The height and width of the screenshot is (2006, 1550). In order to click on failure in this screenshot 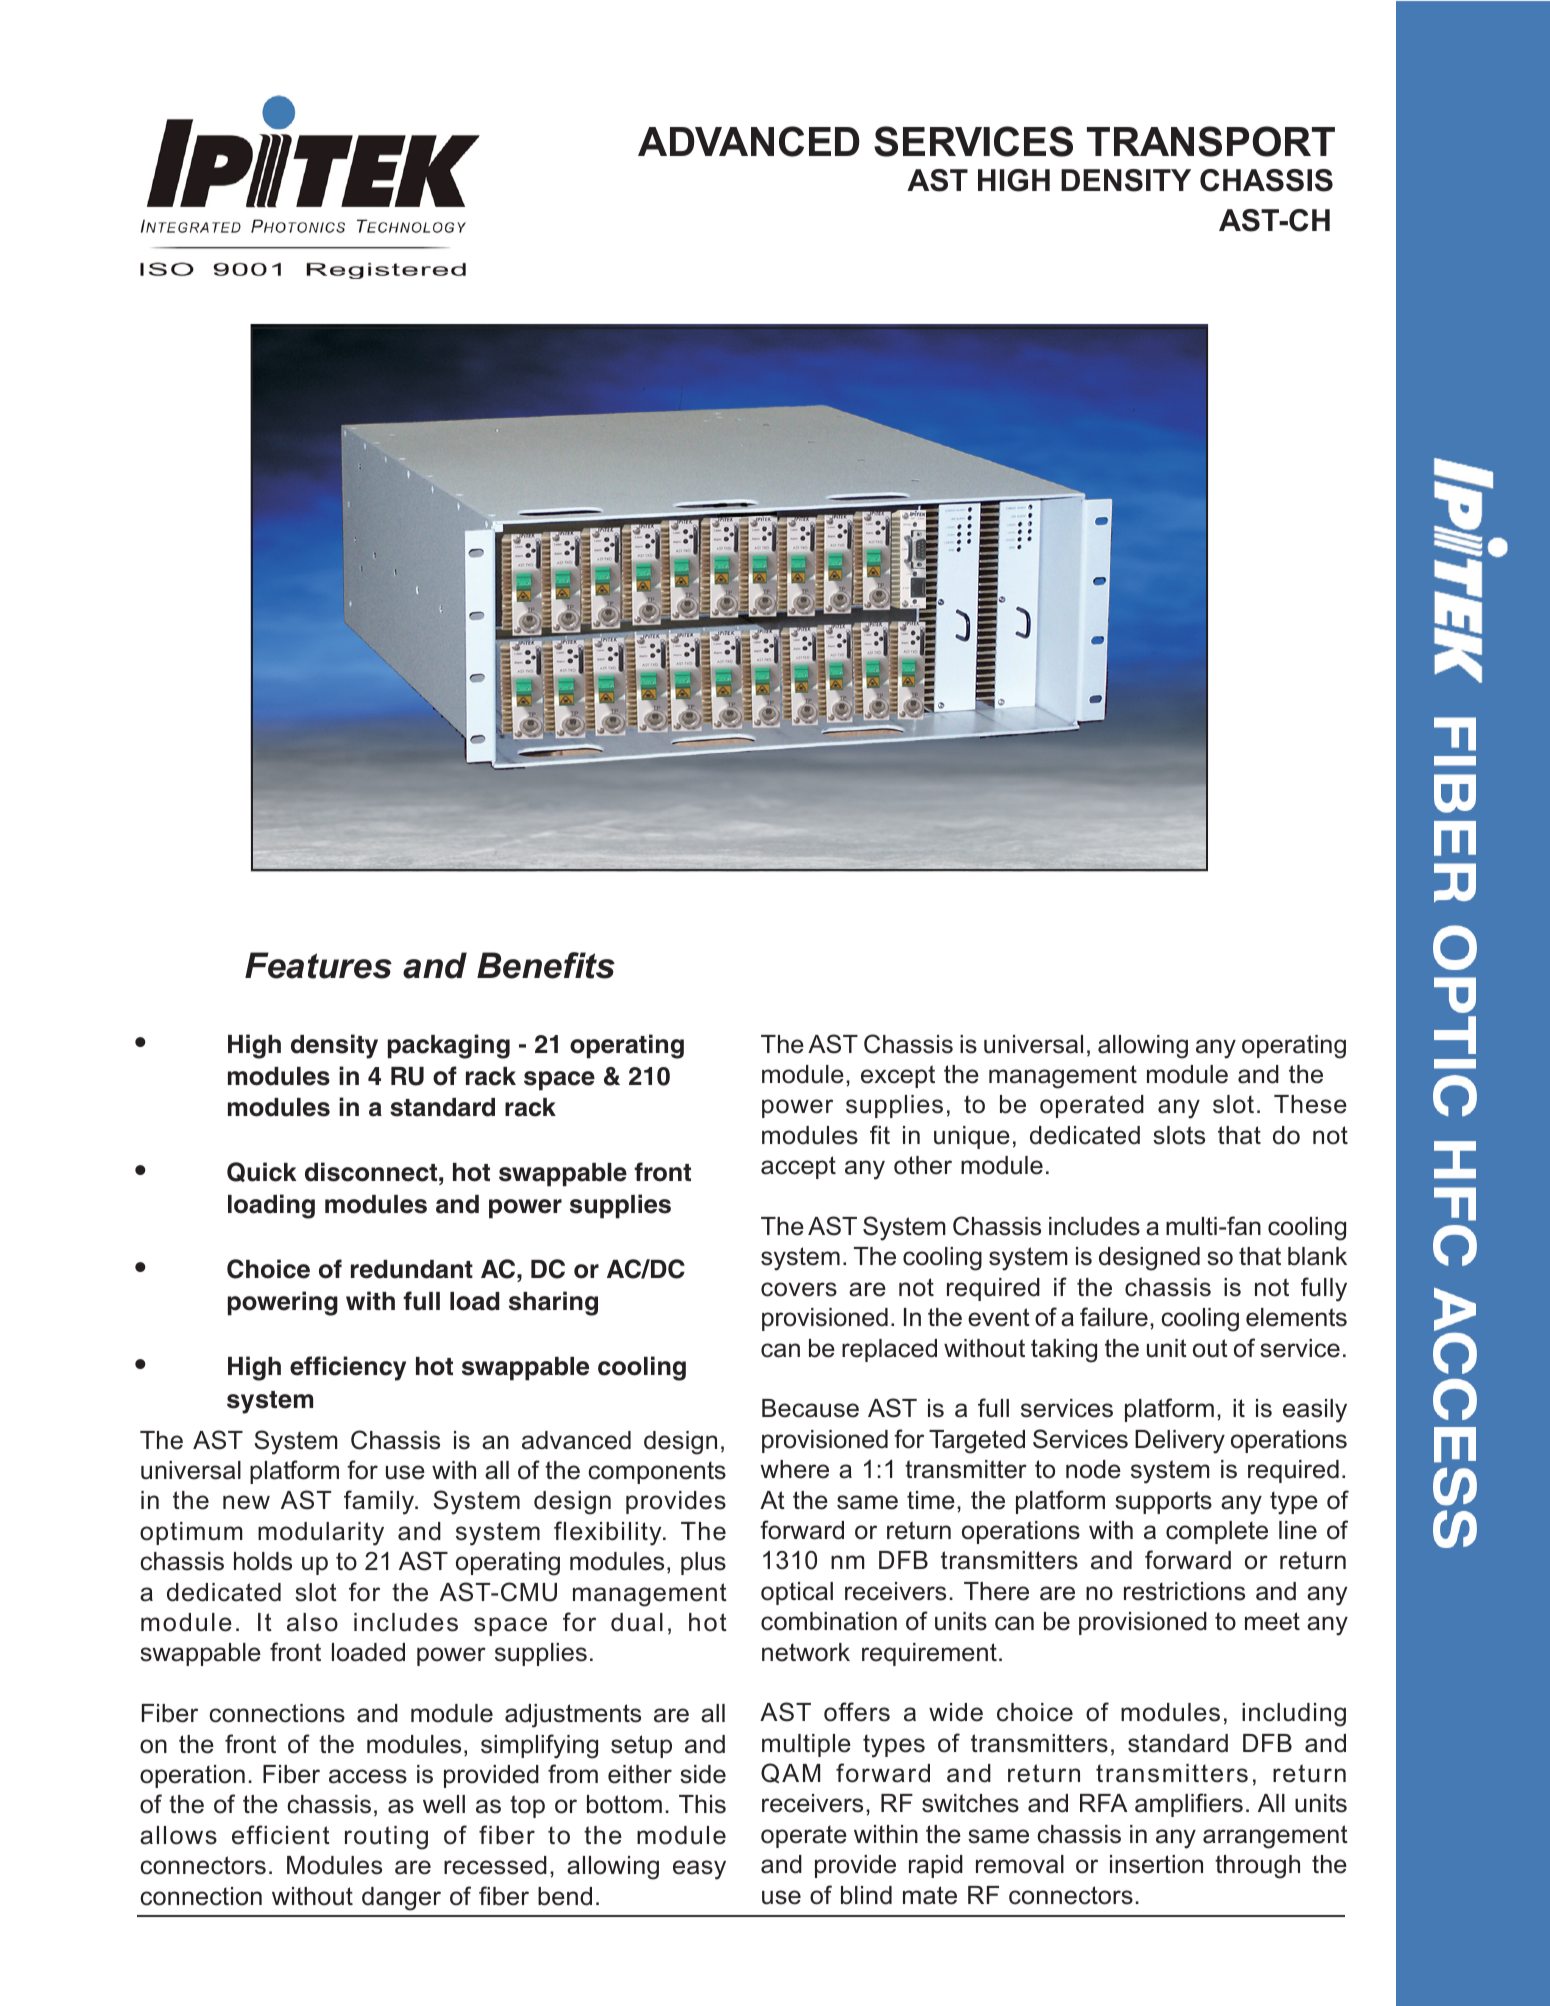, I will do `click(1114, 1317)`.
